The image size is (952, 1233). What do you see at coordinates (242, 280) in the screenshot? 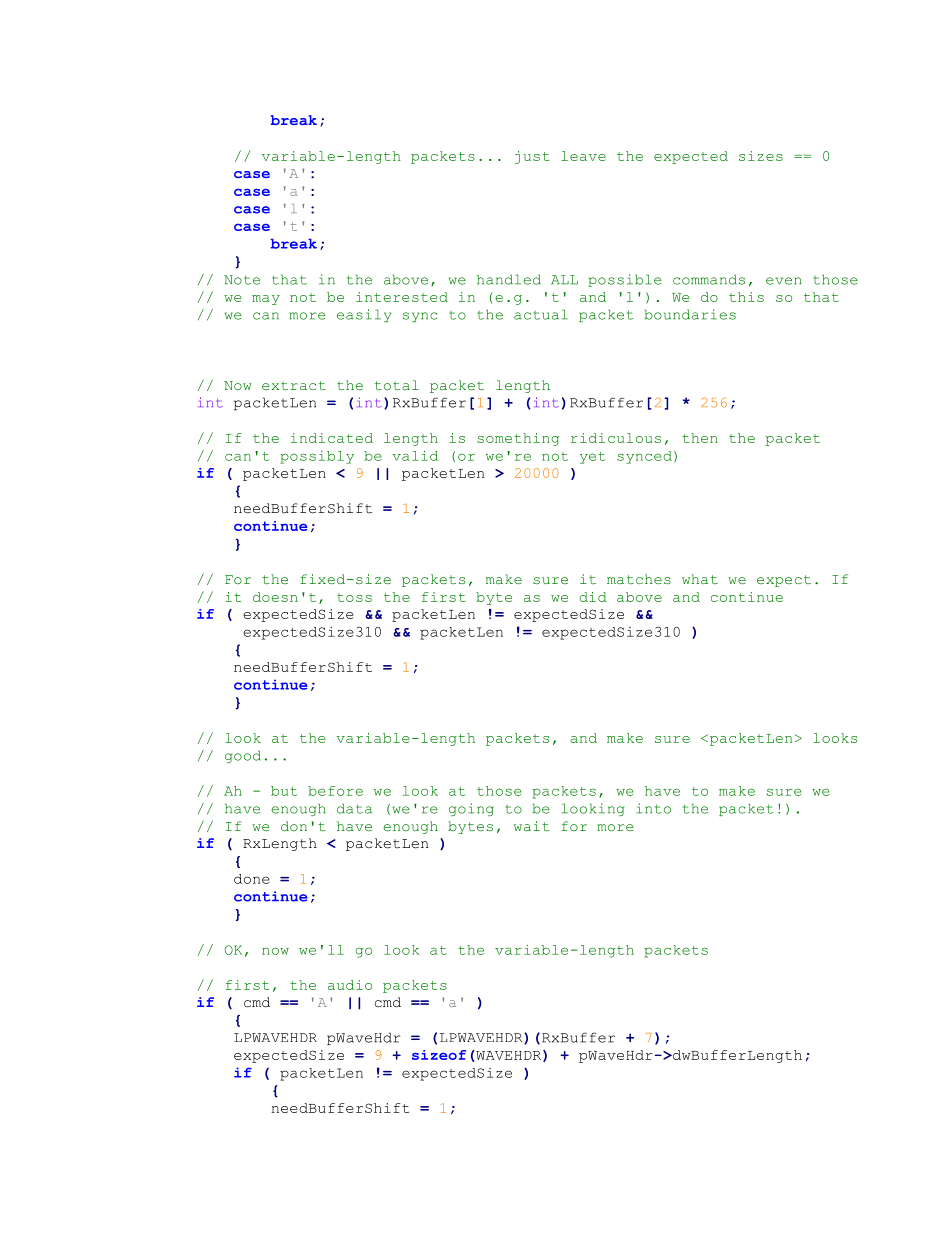
I see `Note` at bounding box center [242, 280].
